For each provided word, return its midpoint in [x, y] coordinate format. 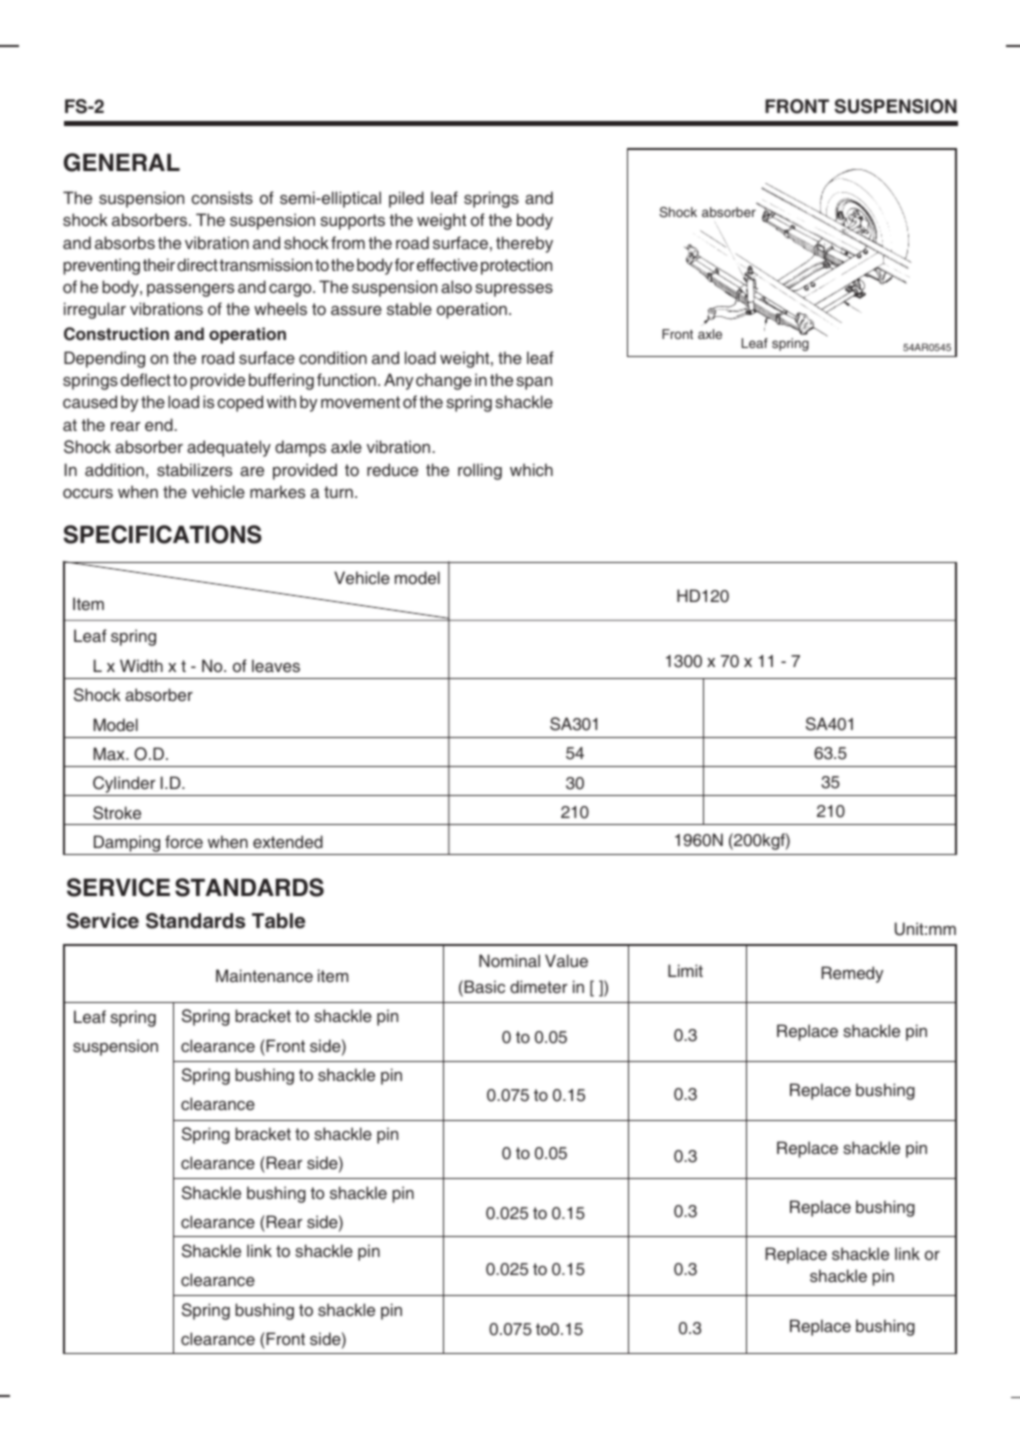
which [531, 469]
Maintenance [264, 975]
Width [141, 665]
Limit [685, 970]
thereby [524, 244]
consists [222, 197]
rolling [480, 471]
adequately [229, 448]
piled [406, 199]
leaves [276, 665]
